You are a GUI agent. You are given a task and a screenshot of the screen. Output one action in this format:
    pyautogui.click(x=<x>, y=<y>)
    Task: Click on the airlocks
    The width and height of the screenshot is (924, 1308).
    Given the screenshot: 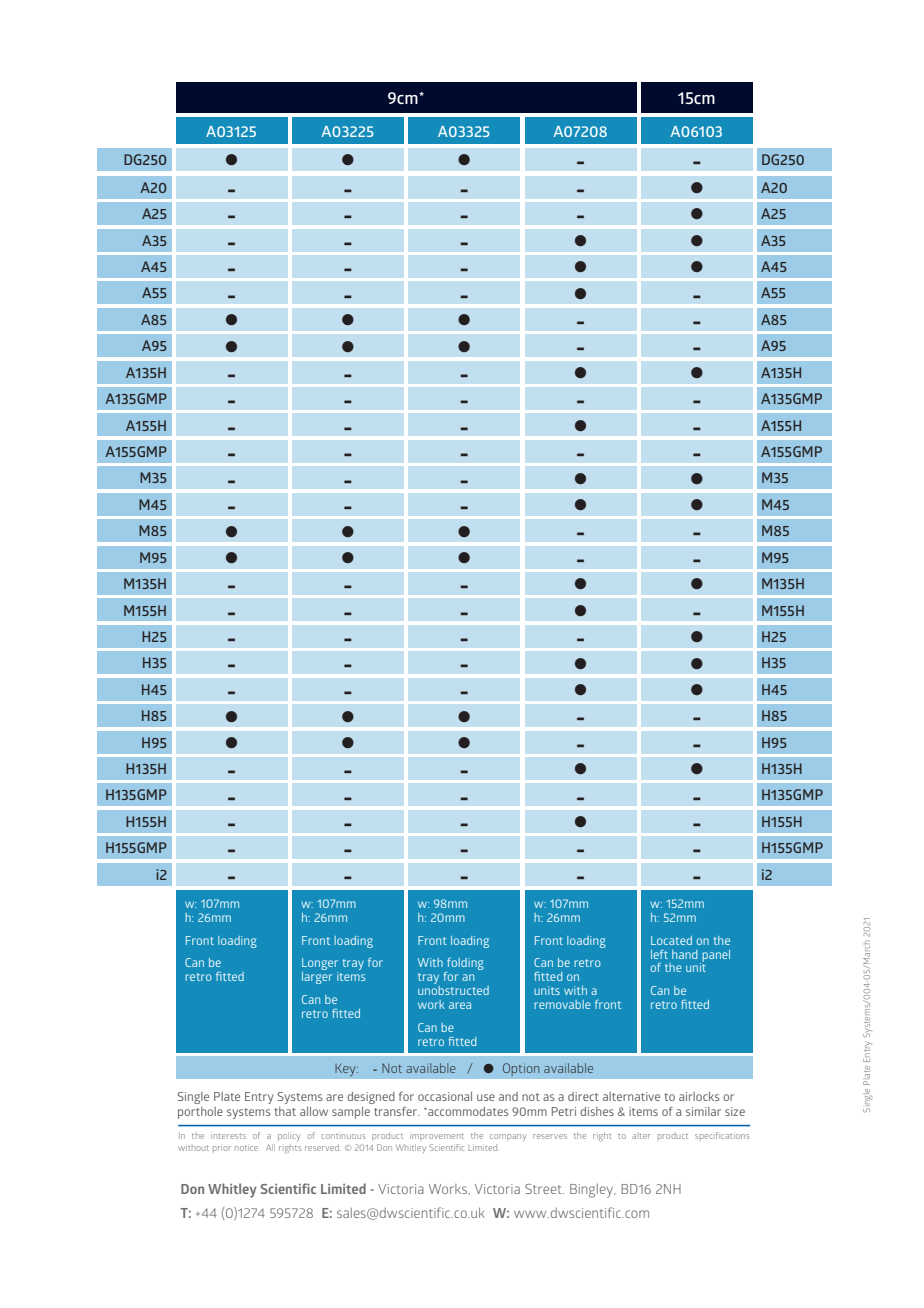 What is the action you would take?
    pyautogui.click(x=699, y=1096)
